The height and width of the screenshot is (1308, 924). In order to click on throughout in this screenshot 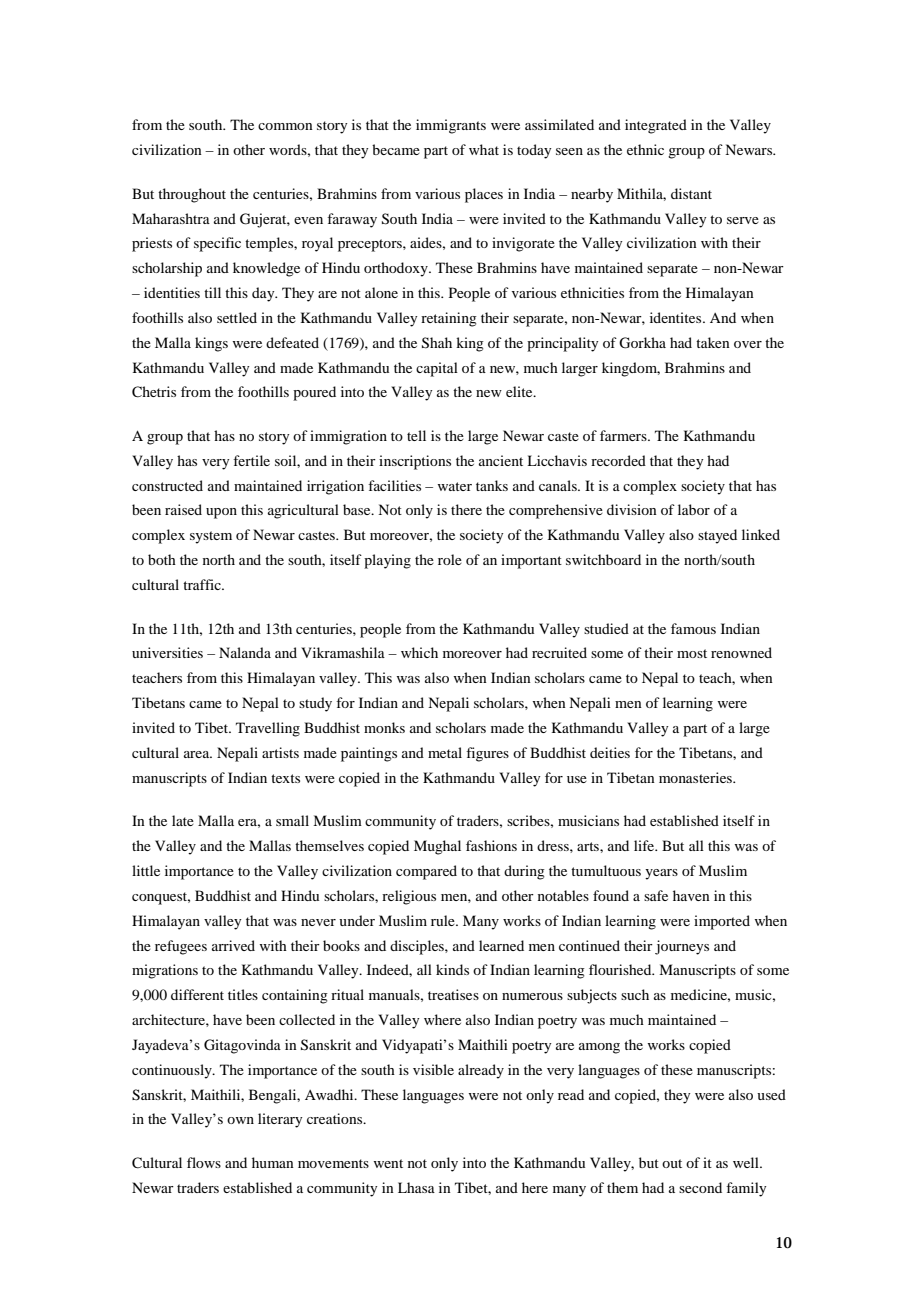, I will do `click(192, 195)`.
